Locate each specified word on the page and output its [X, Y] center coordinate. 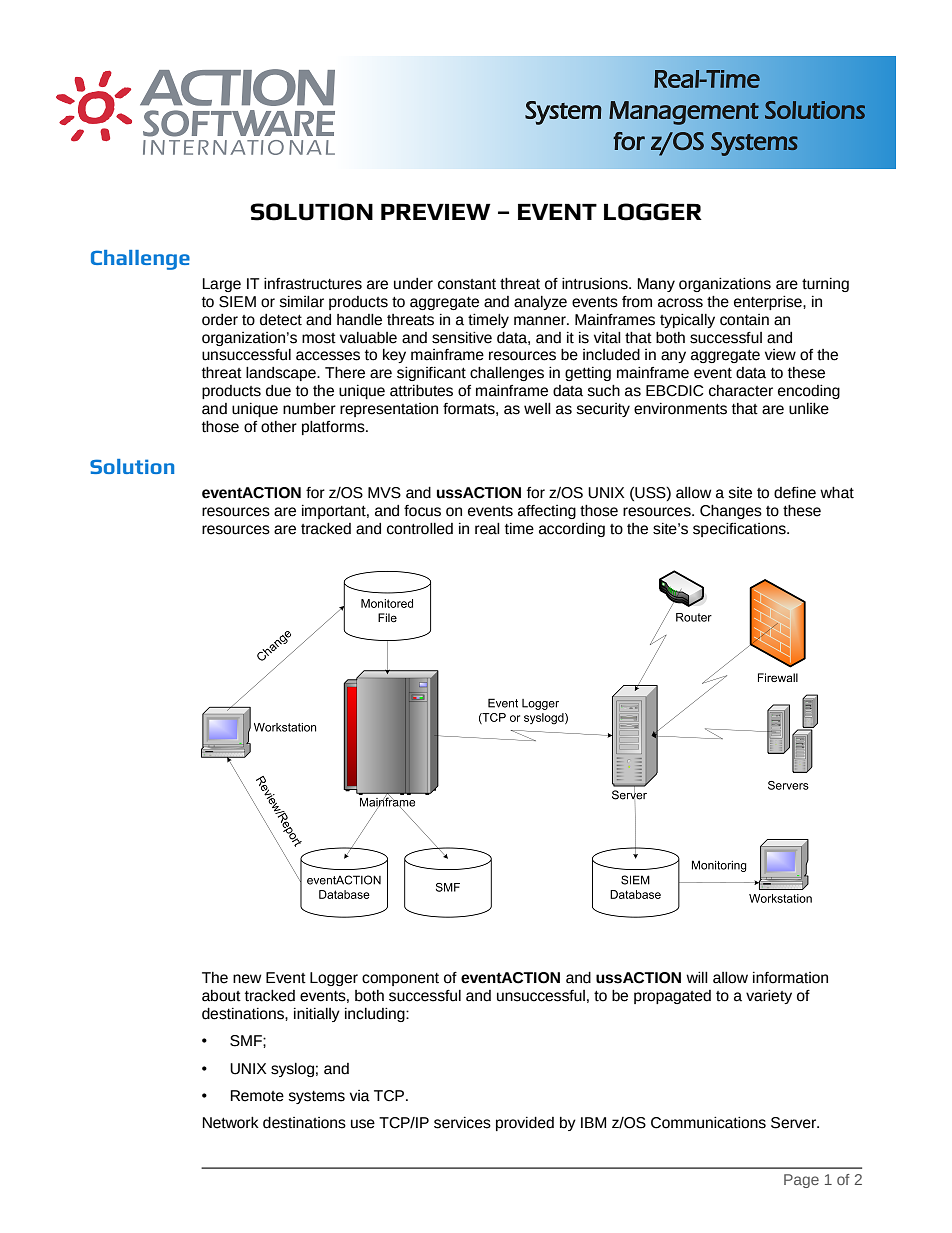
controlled [420, 529]
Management [684, 113]
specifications [740, 530]
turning [825, 285]
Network [231, 1123]
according [572, 530]
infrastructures [313, 284]
